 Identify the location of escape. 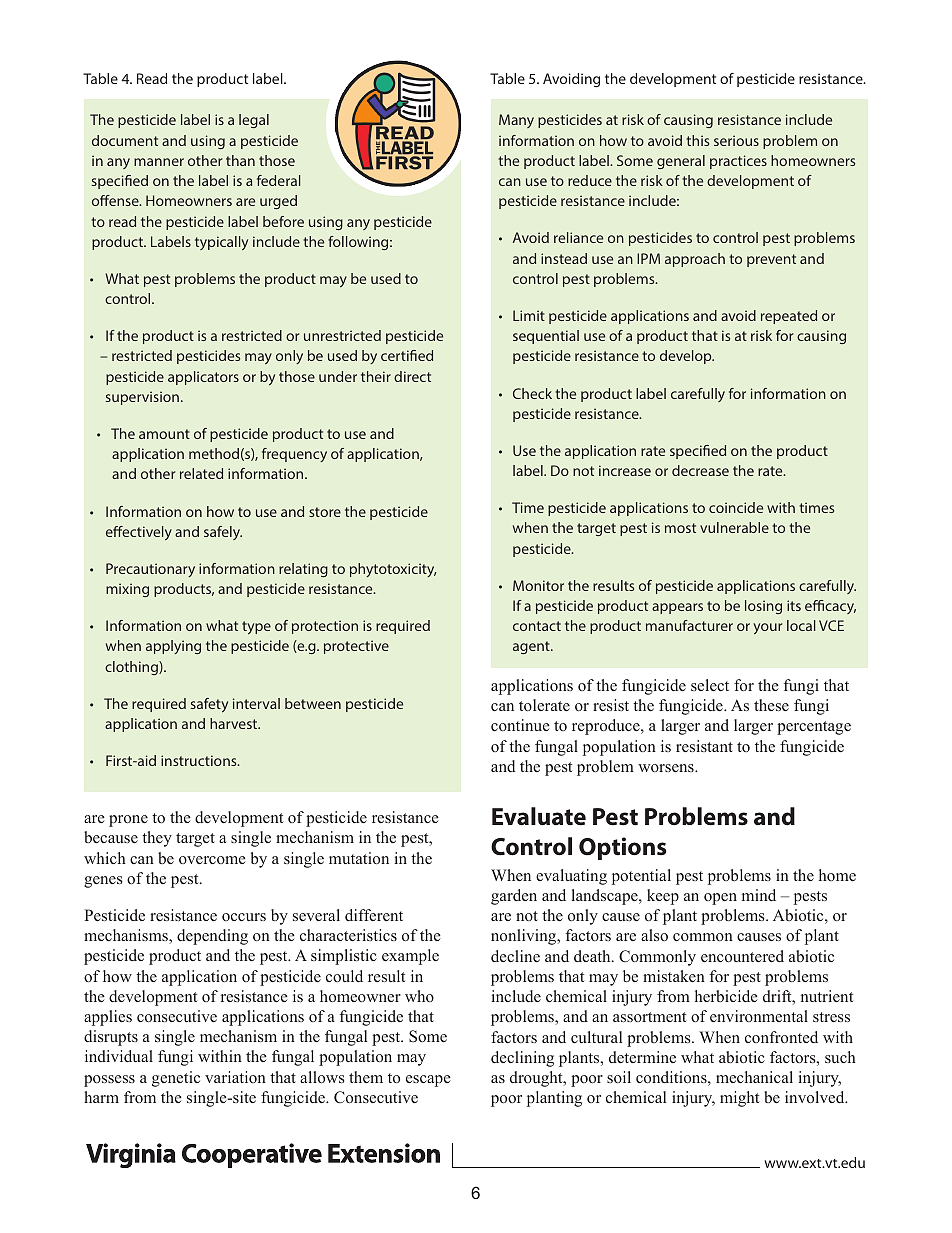
(428, 1081).
